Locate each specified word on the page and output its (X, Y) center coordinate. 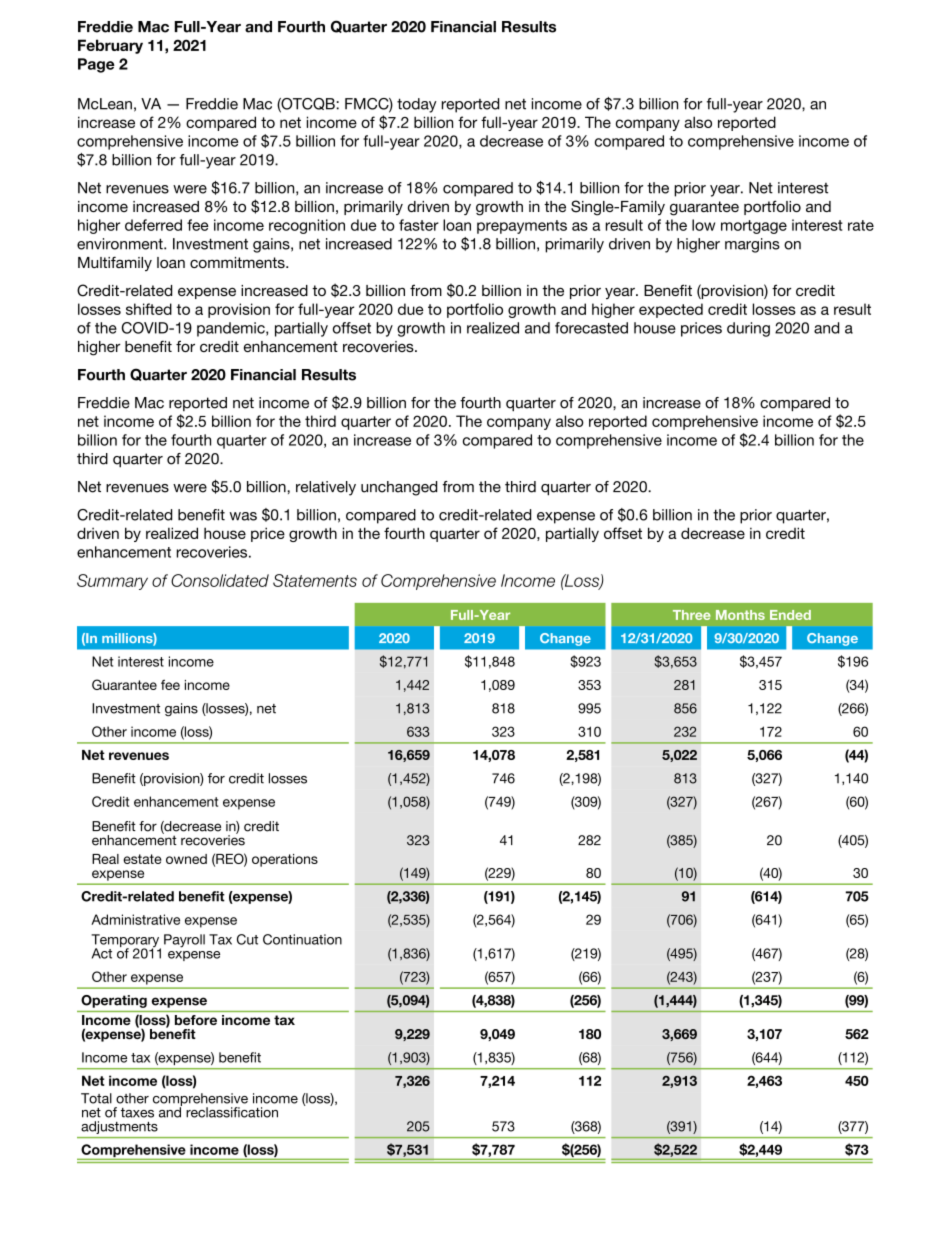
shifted (149, 309)
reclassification (232, 1112)
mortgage (754, 227)
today (417, 105)
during (748, 329)
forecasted (591, 328)
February (110, 46)
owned (186, 859)
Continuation (302, 939)
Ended (790, 615)
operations (285, 860)
